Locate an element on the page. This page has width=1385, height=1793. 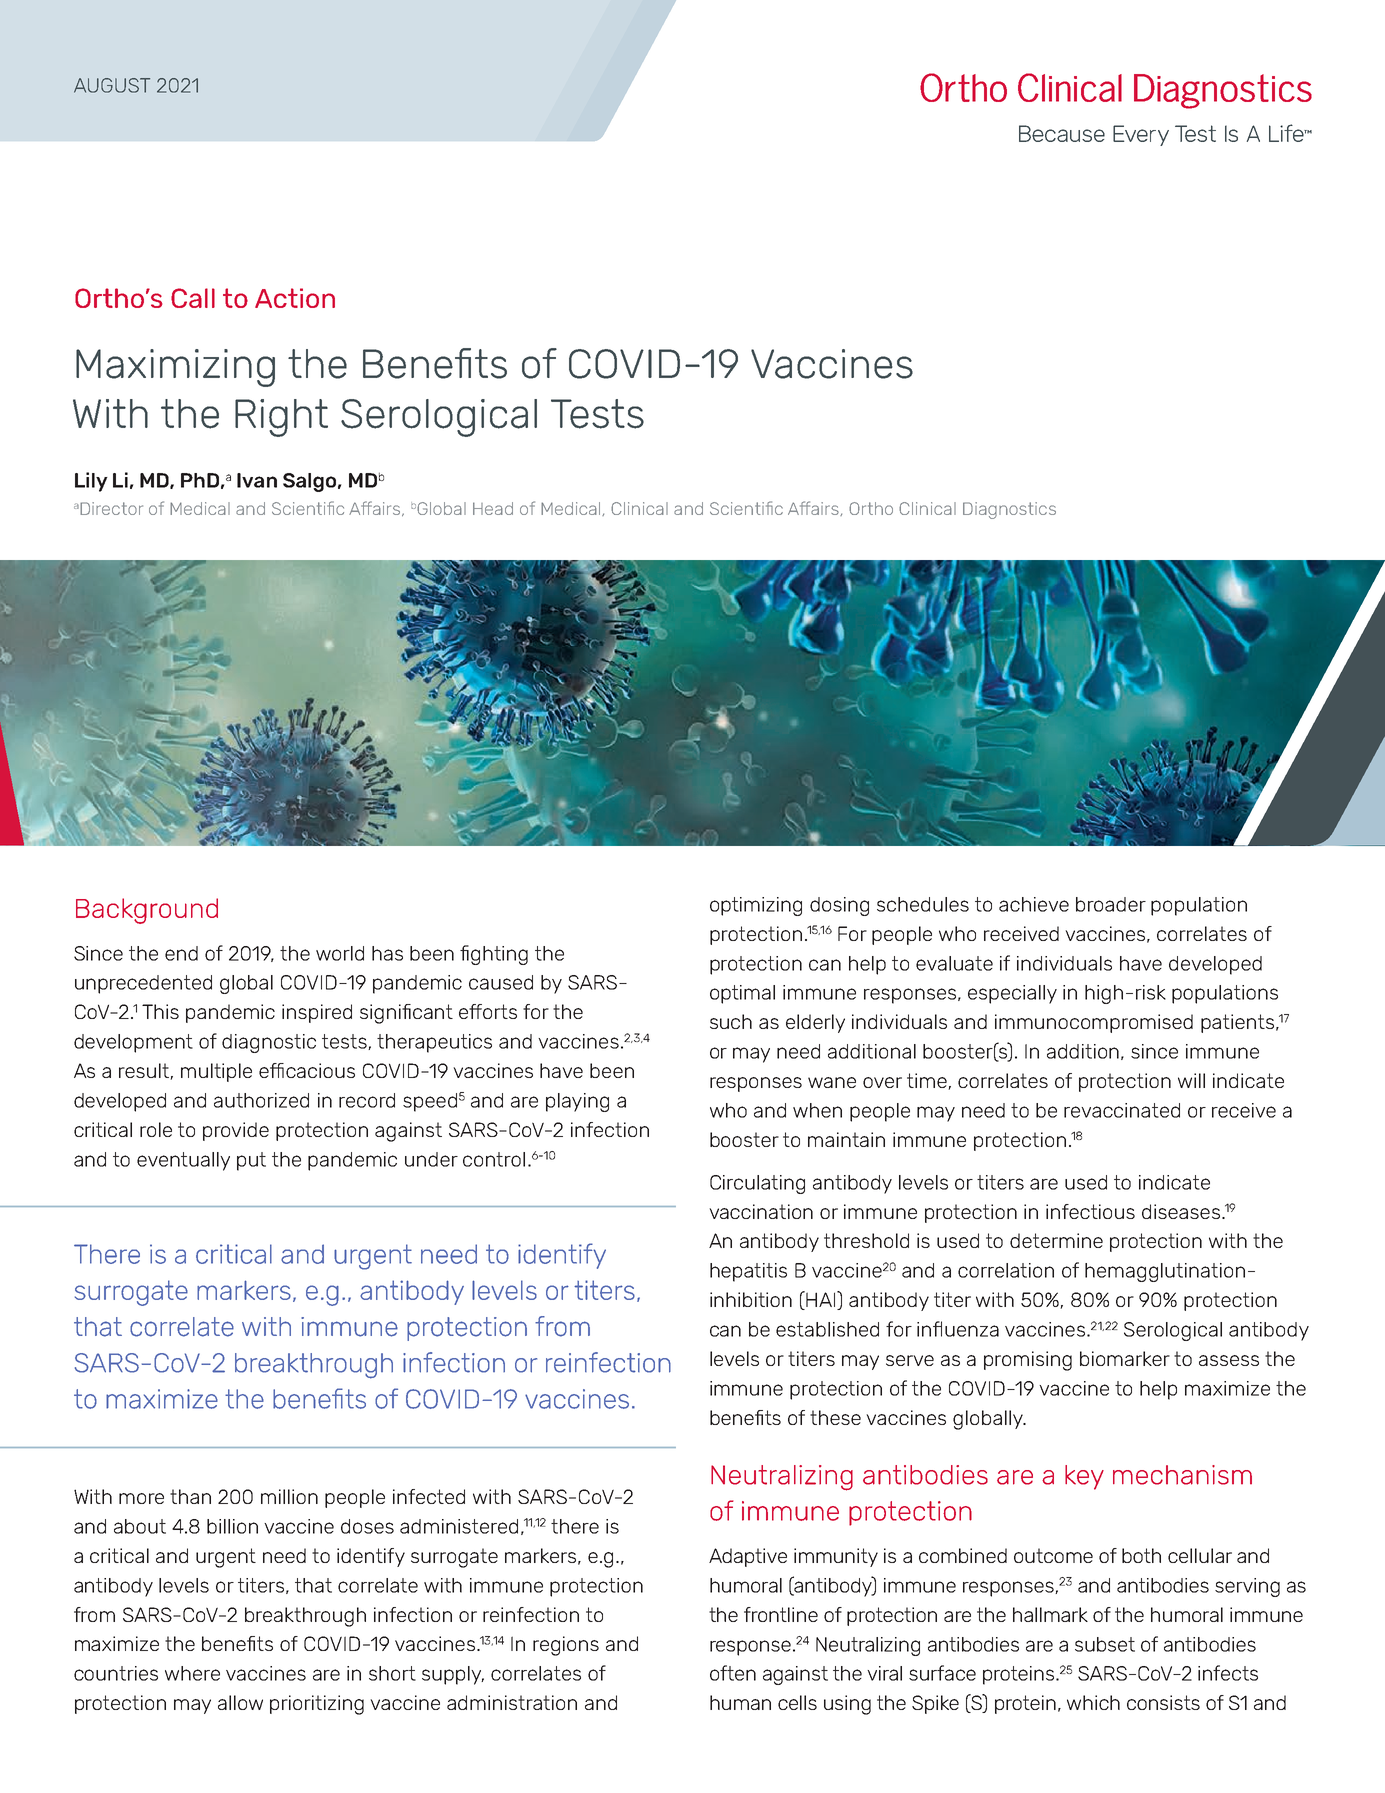
Ivan is located at coordinates (257, 480).
